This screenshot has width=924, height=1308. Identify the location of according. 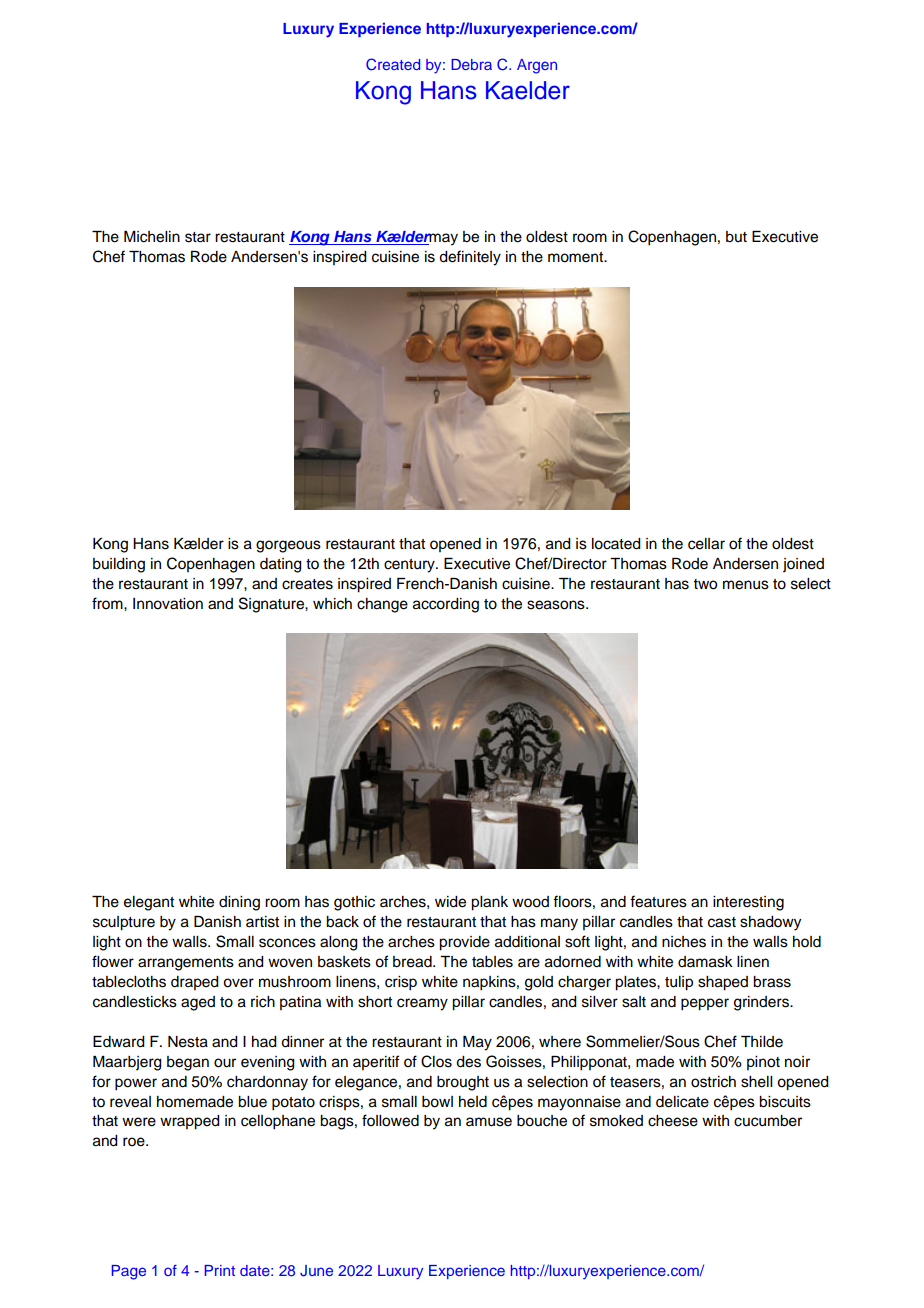
(446, 605).
